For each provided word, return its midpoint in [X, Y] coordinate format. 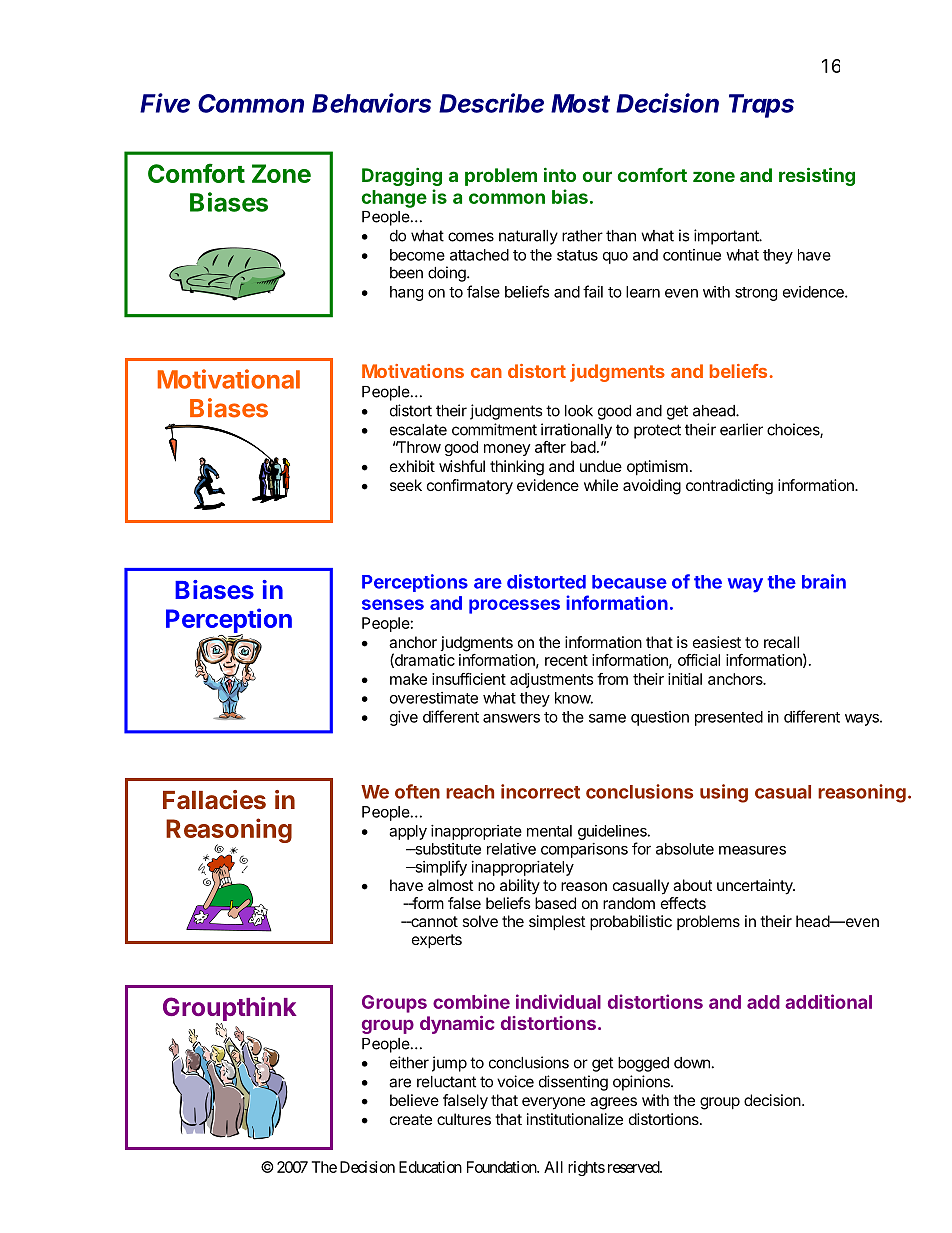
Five [165, 103]
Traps [761, 106]
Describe [491, 103]
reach [470, 792]
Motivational [229, 379]
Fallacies [214, 799]
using [724, 793]
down [692, 1063]
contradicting [729, 487]
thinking [517, 468]
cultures [464, 1119]
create [411, 1119]
